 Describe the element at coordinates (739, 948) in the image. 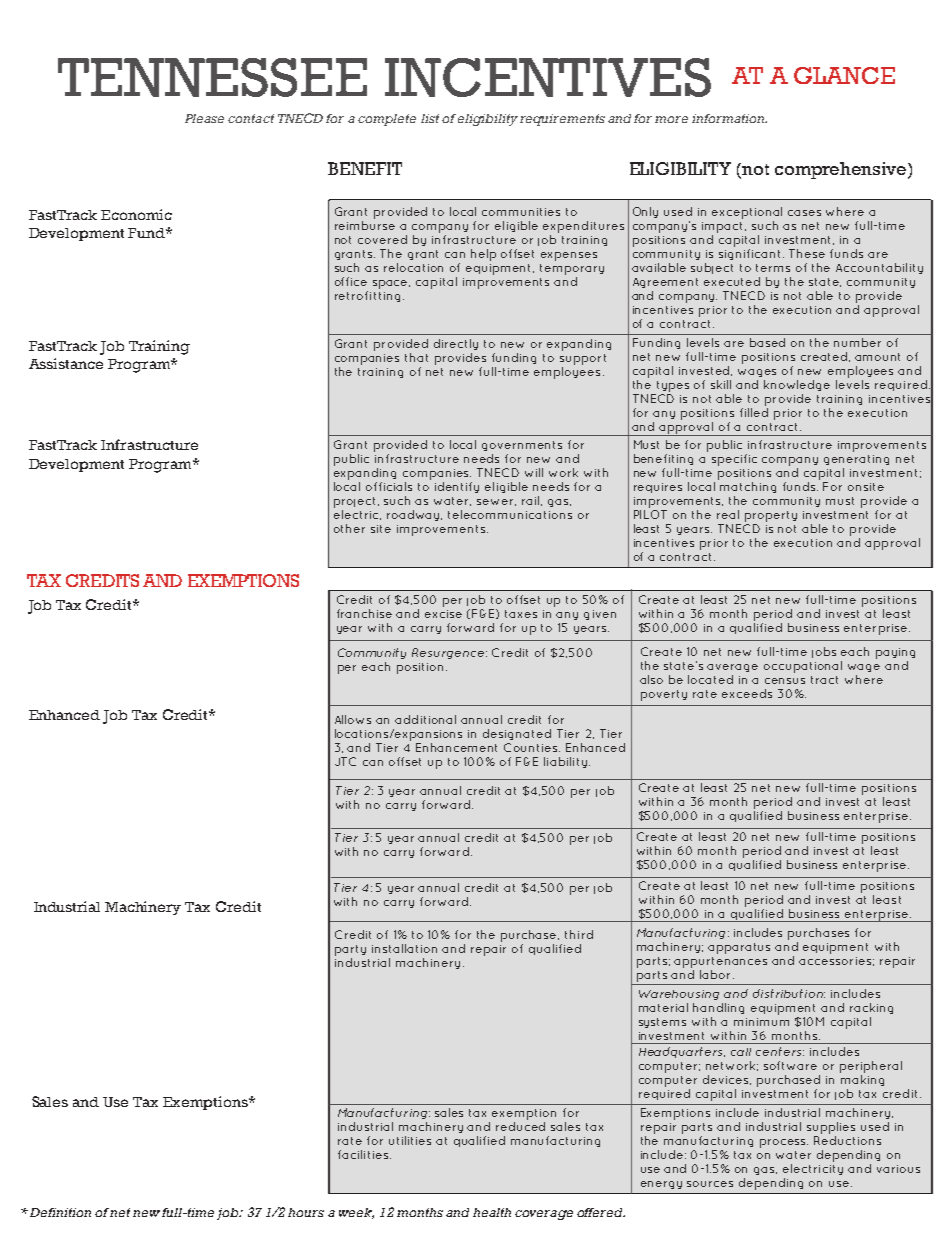

I see `apparatus` at that location.
